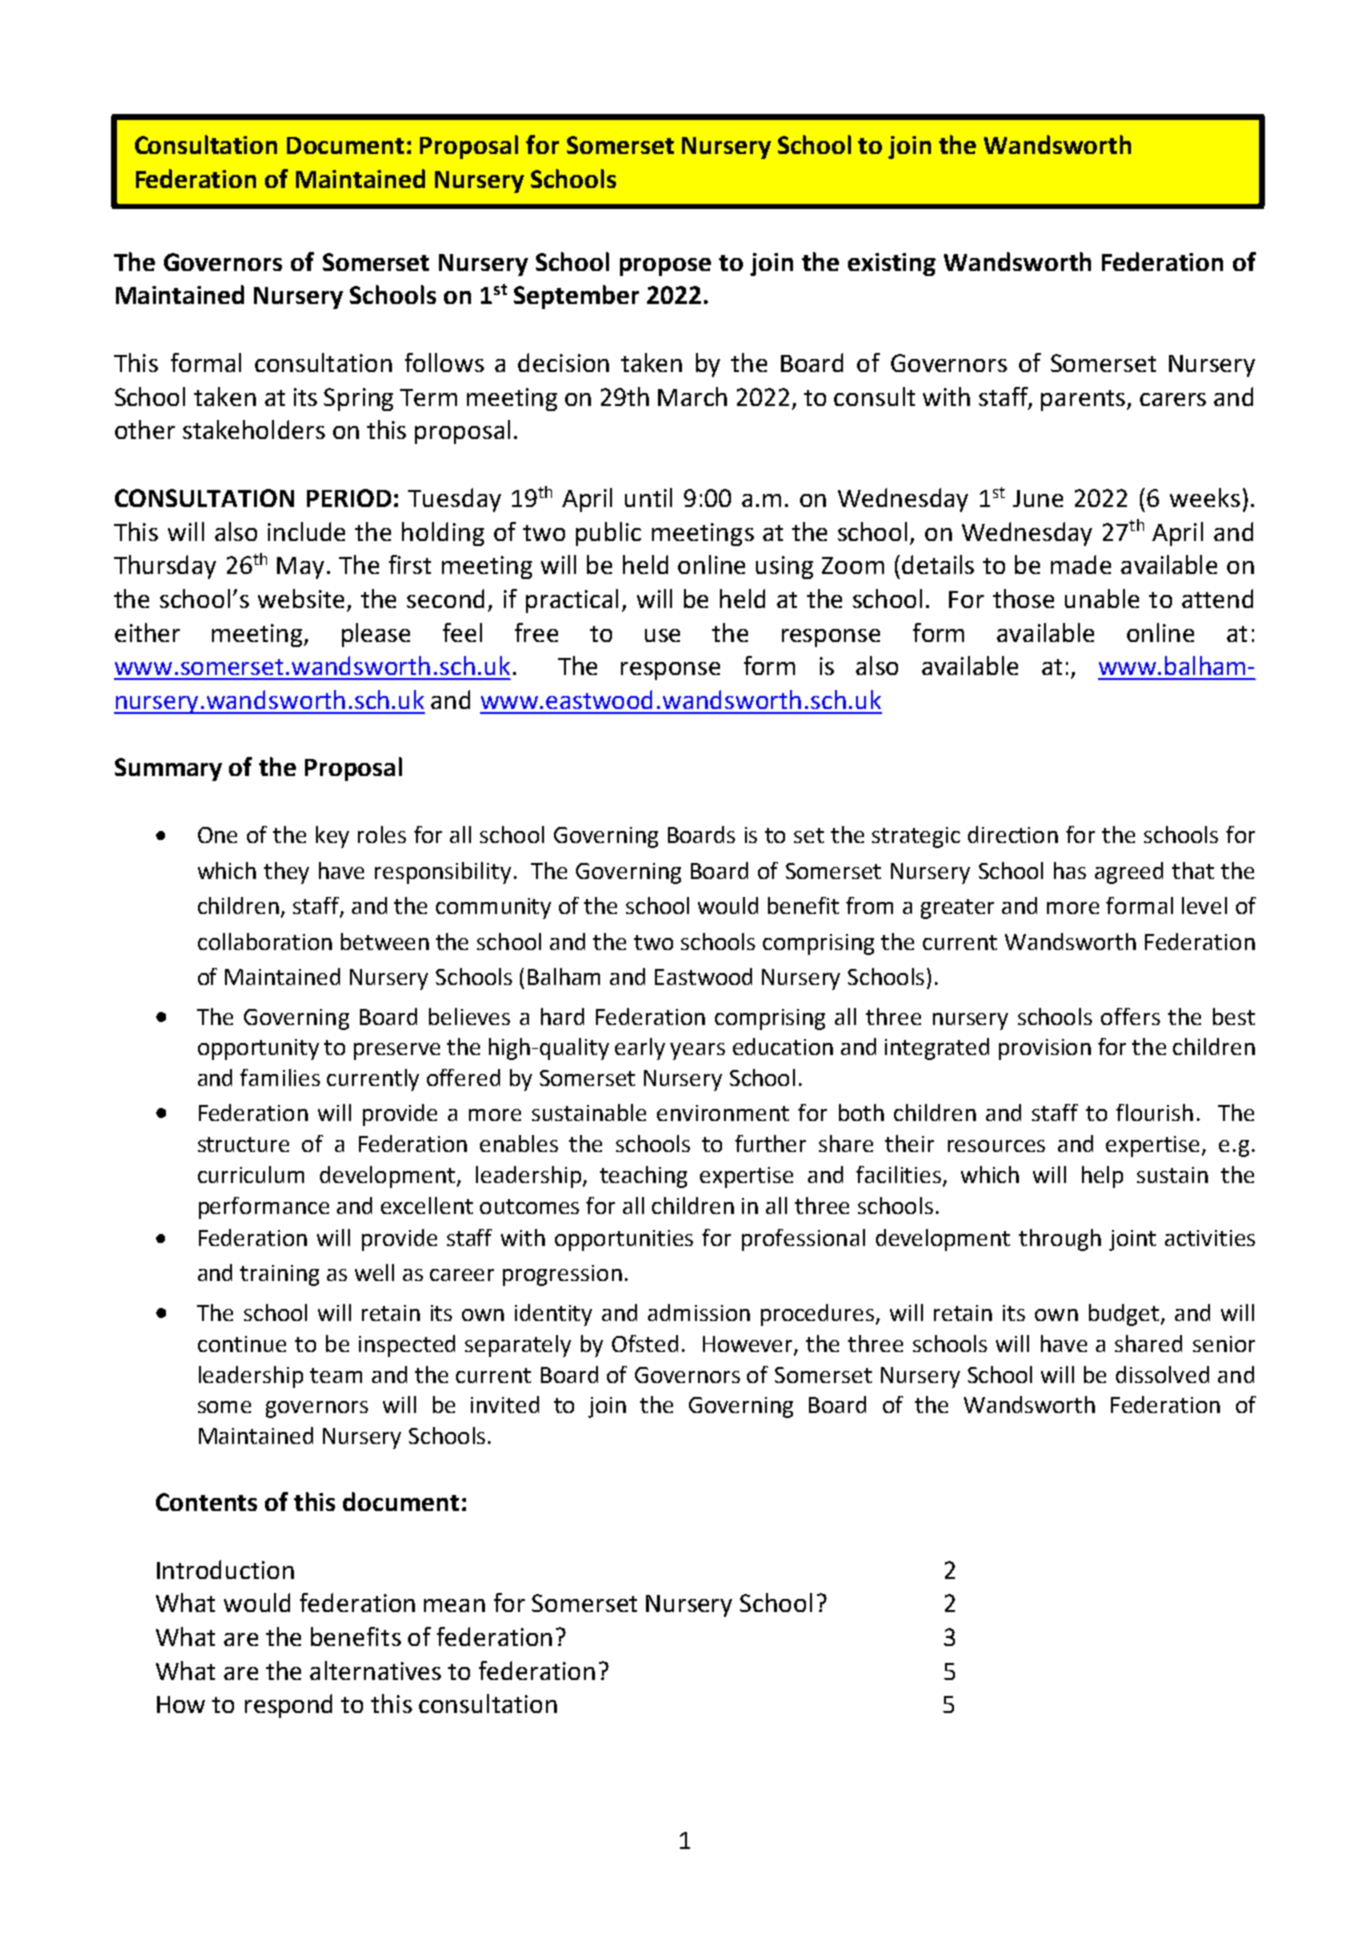 The width and height of the screenshot is (1370, 1938). Describe the element at coordinates (1130, 1016) in the screenshot. I see `offers` at that location.
